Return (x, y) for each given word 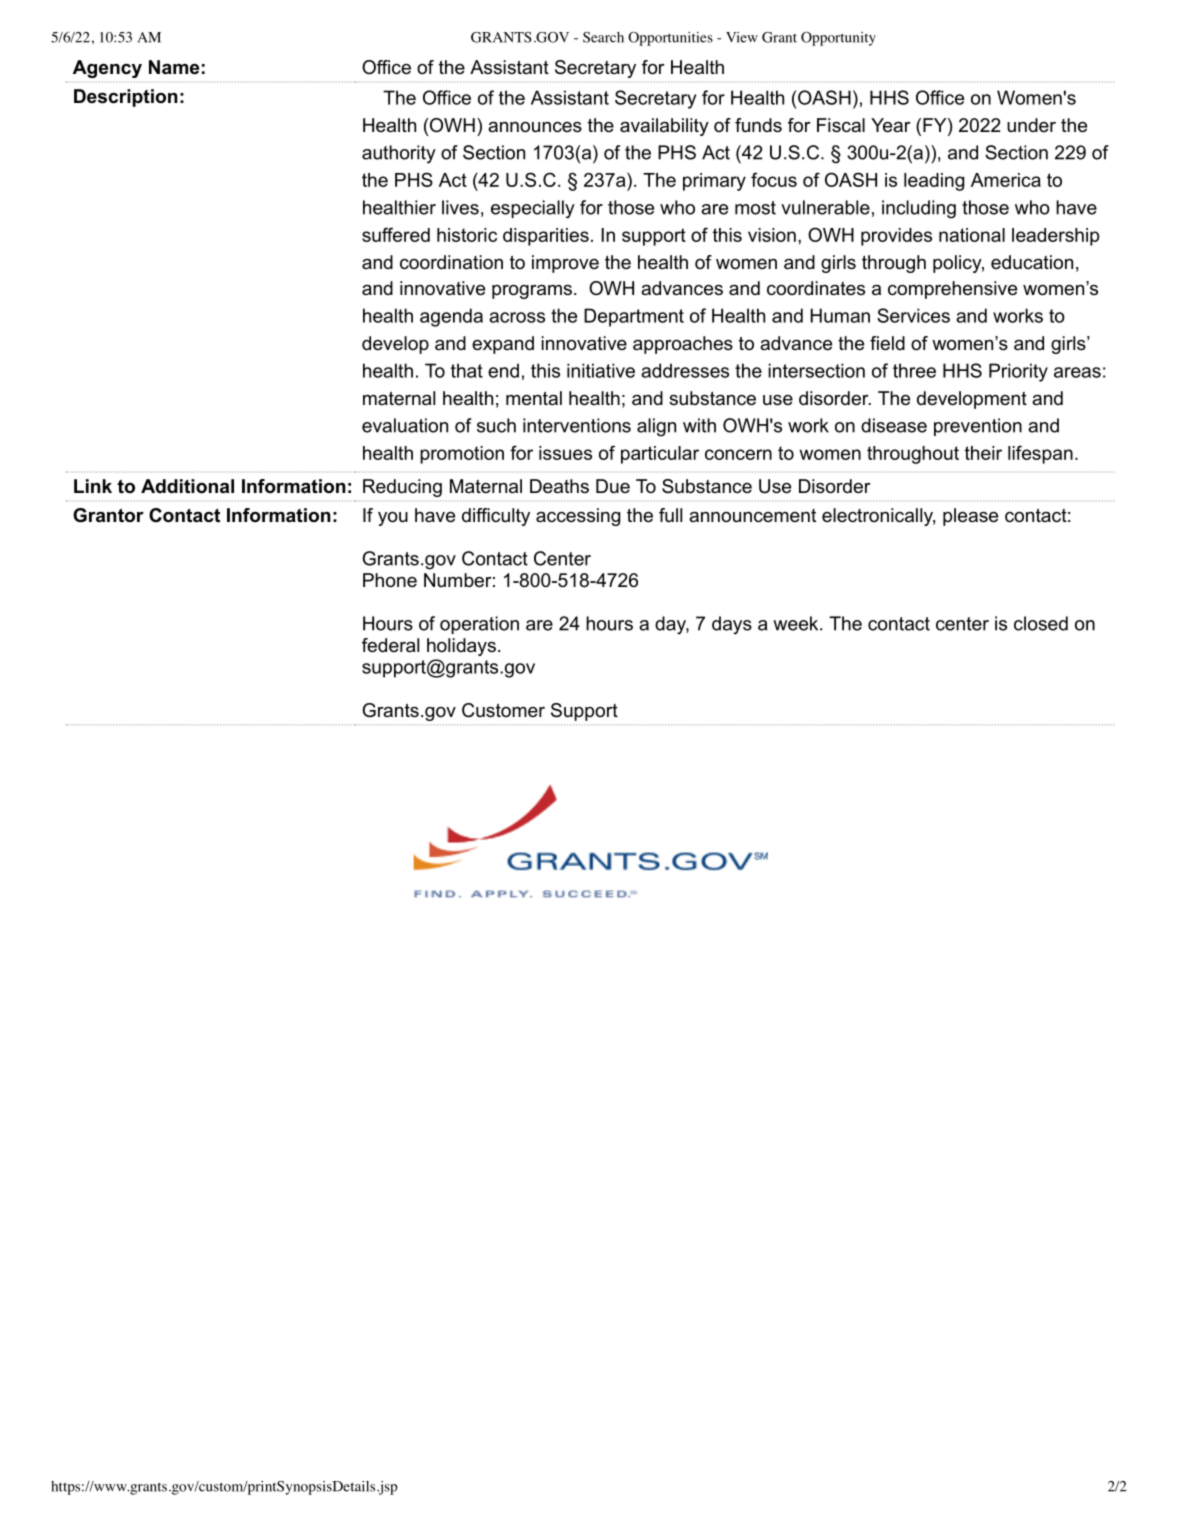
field (887, 343)
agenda (451, 317)
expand (503, 345)
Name (174, 67)
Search (603, 37)
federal (390, 645)
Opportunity (838, 39)
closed (1041, 623)
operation (479, 625)
